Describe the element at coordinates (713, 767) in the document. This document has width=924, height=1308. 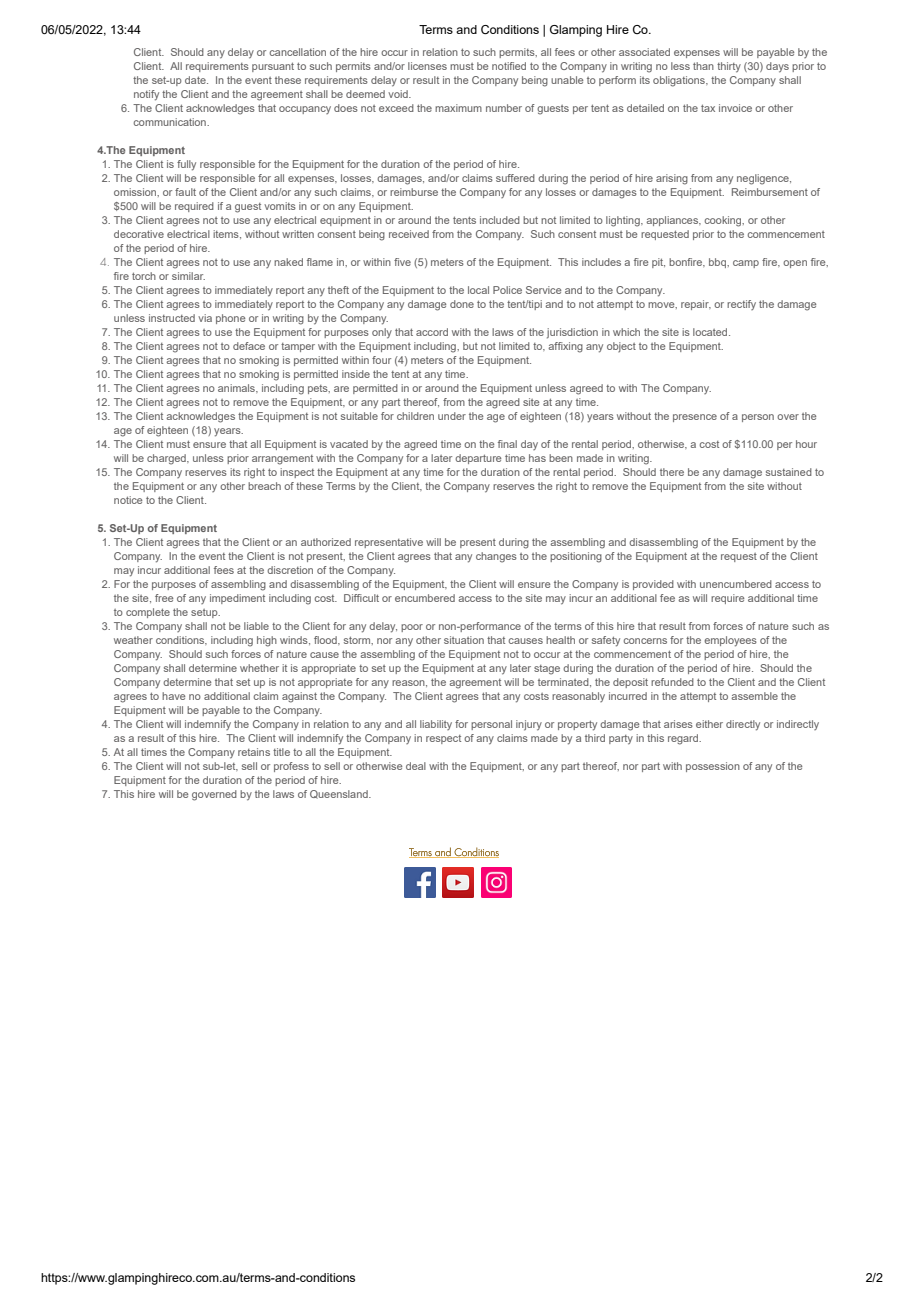
I see `possession` at that location.
